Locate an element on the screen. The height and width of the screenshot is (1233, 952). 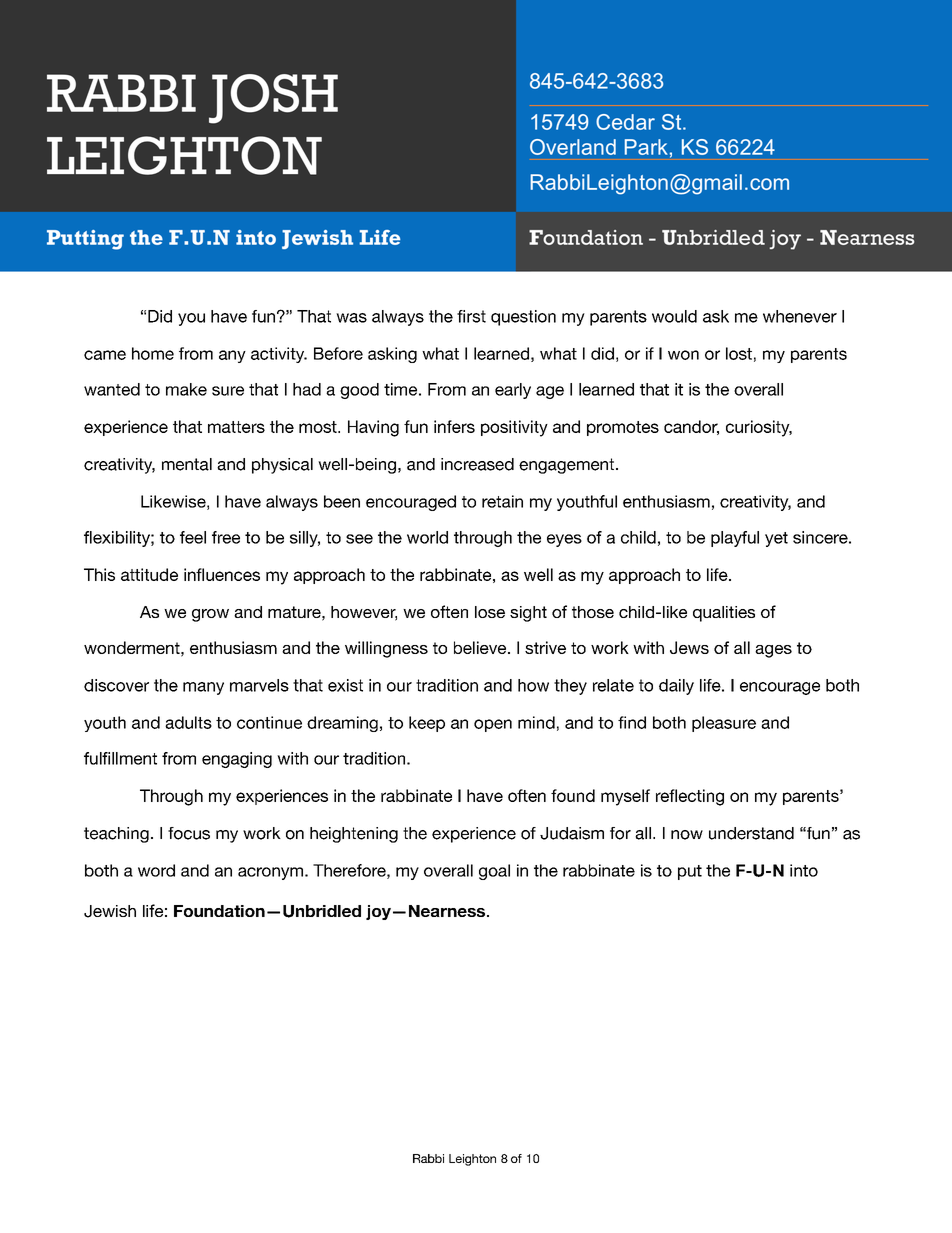
first is located at coordinates (471, 316).
